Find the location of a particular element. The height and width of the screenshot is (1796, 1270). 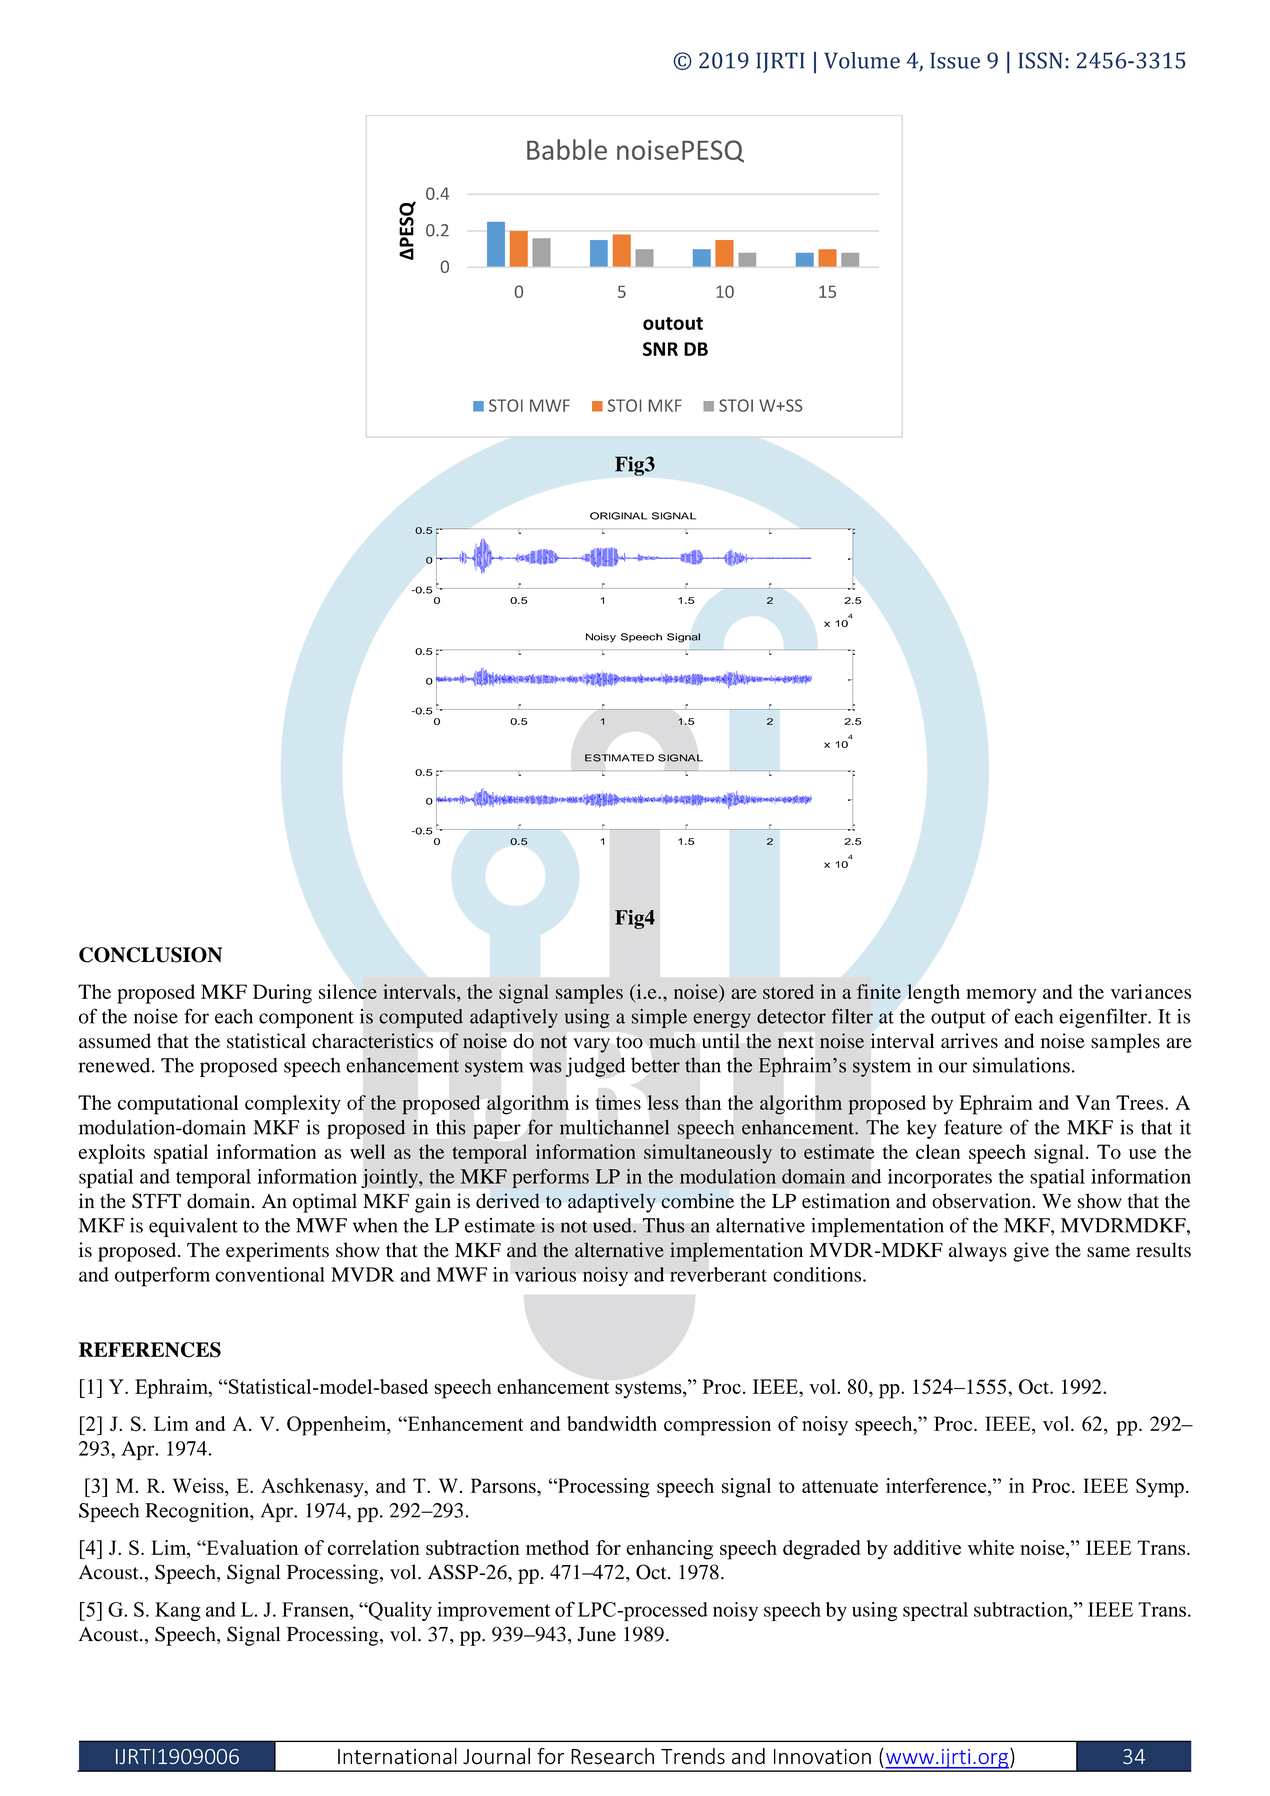

simple is located at coordinates (659, 1018).
